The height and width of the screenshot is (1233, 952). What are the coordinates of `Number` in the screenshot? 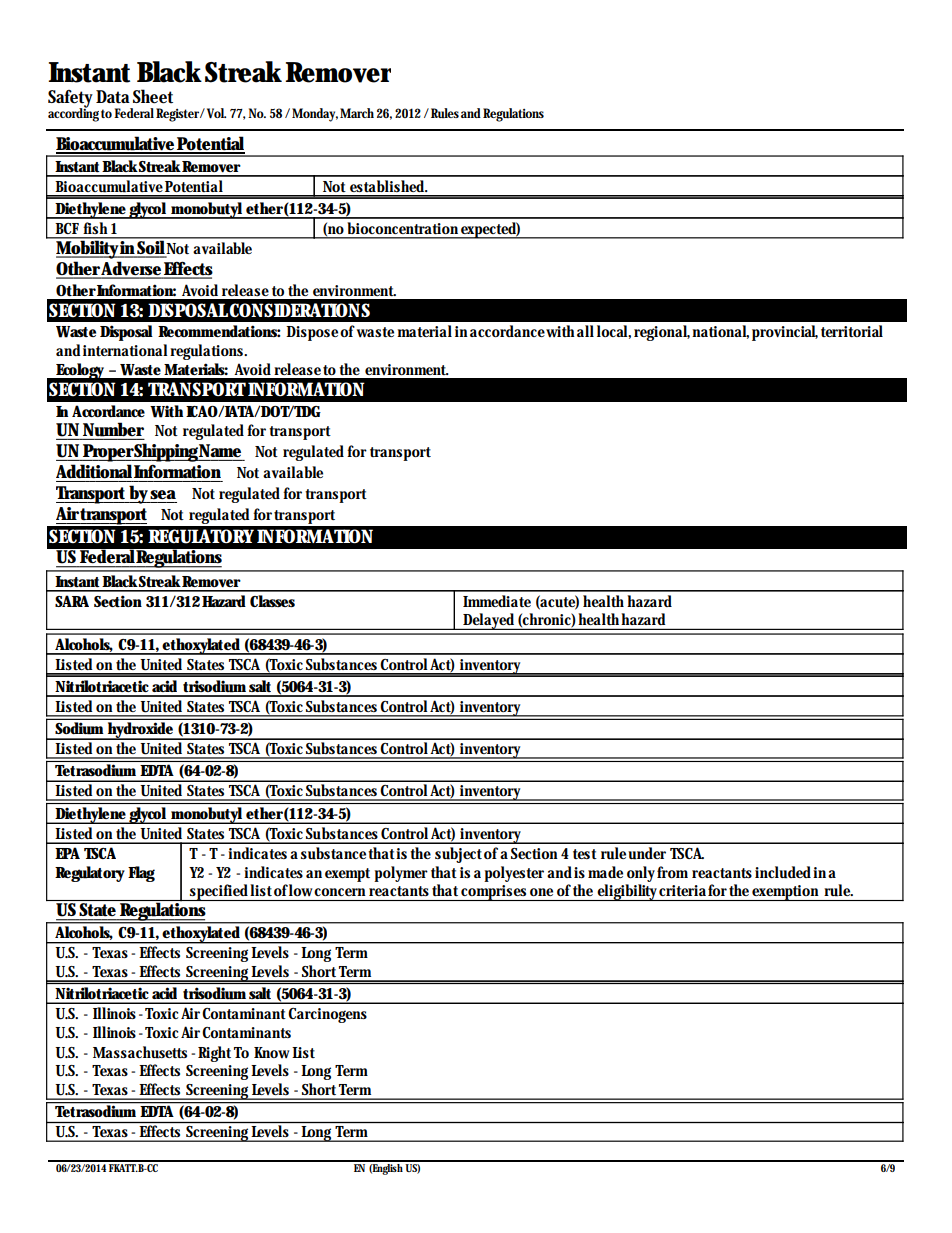 It's located at (113, 429).
